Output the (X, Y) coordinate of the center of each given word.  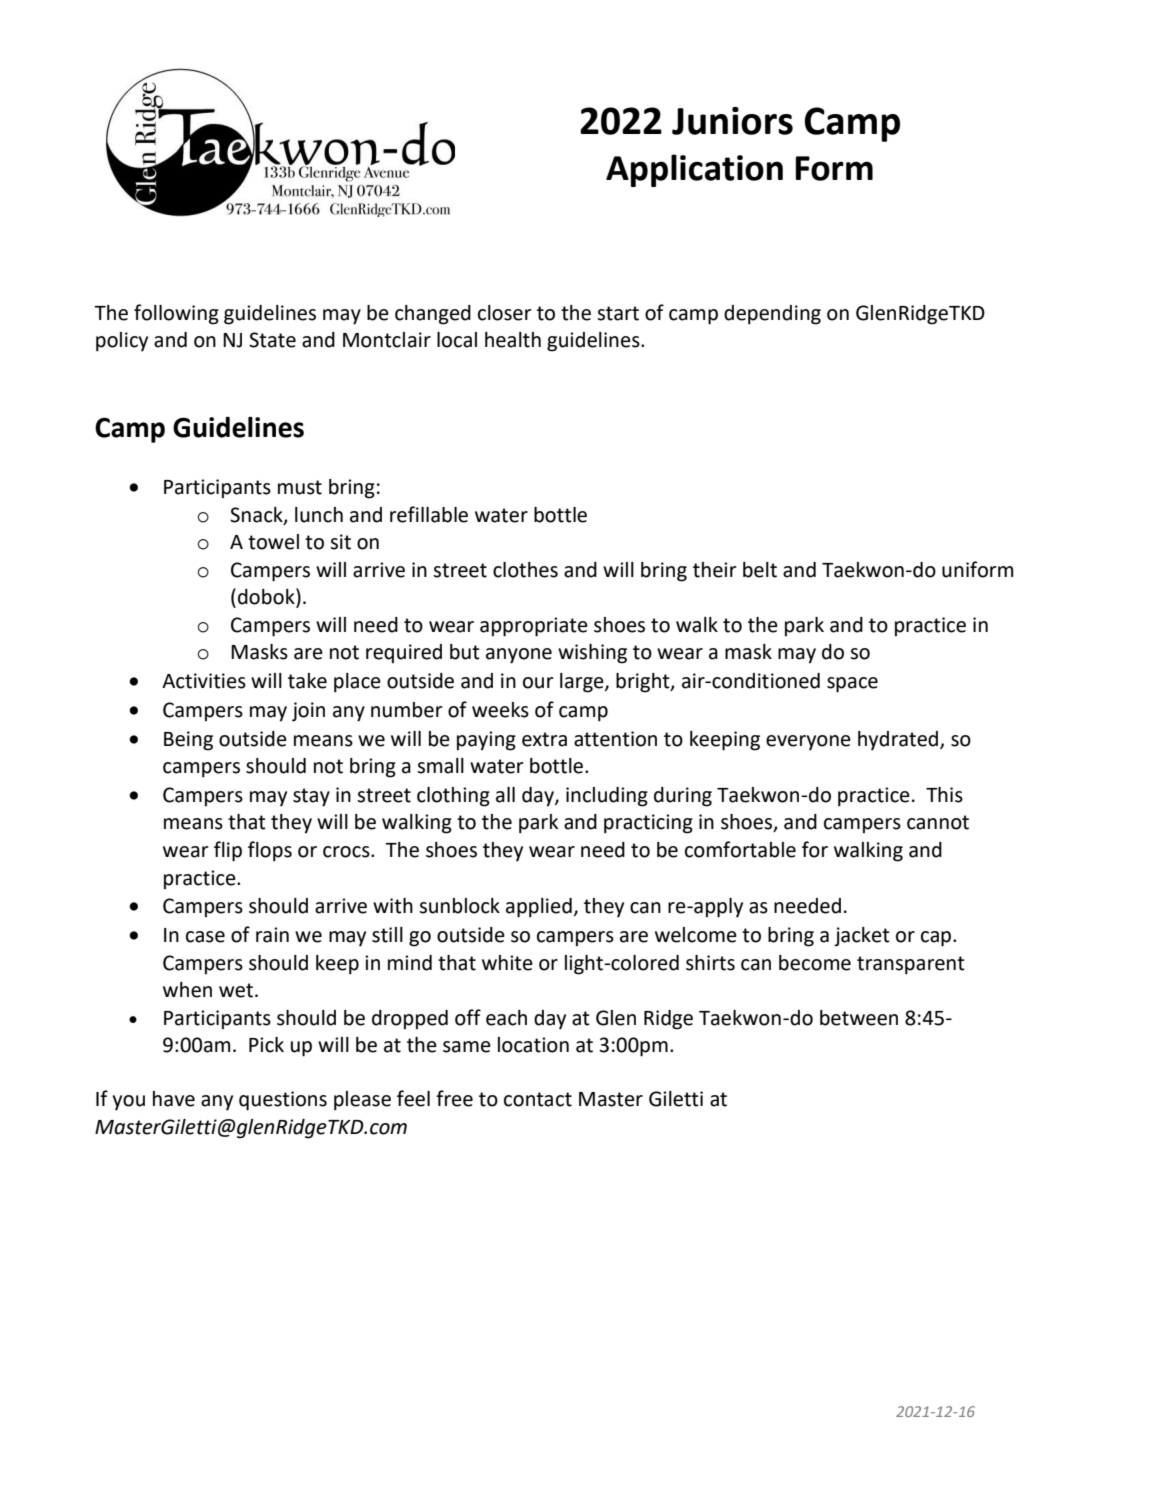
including (607, 797)
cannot (938, 822)
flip (228, 851)
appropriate (534, 627)
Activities (204, 681)
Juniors (732, 121)
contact (538, 1099)
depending (772, 315)
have (174, 1099)
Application (694, 170)
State (272, 340)
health (513, 340)
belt (760, 570)
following (176, 314)
